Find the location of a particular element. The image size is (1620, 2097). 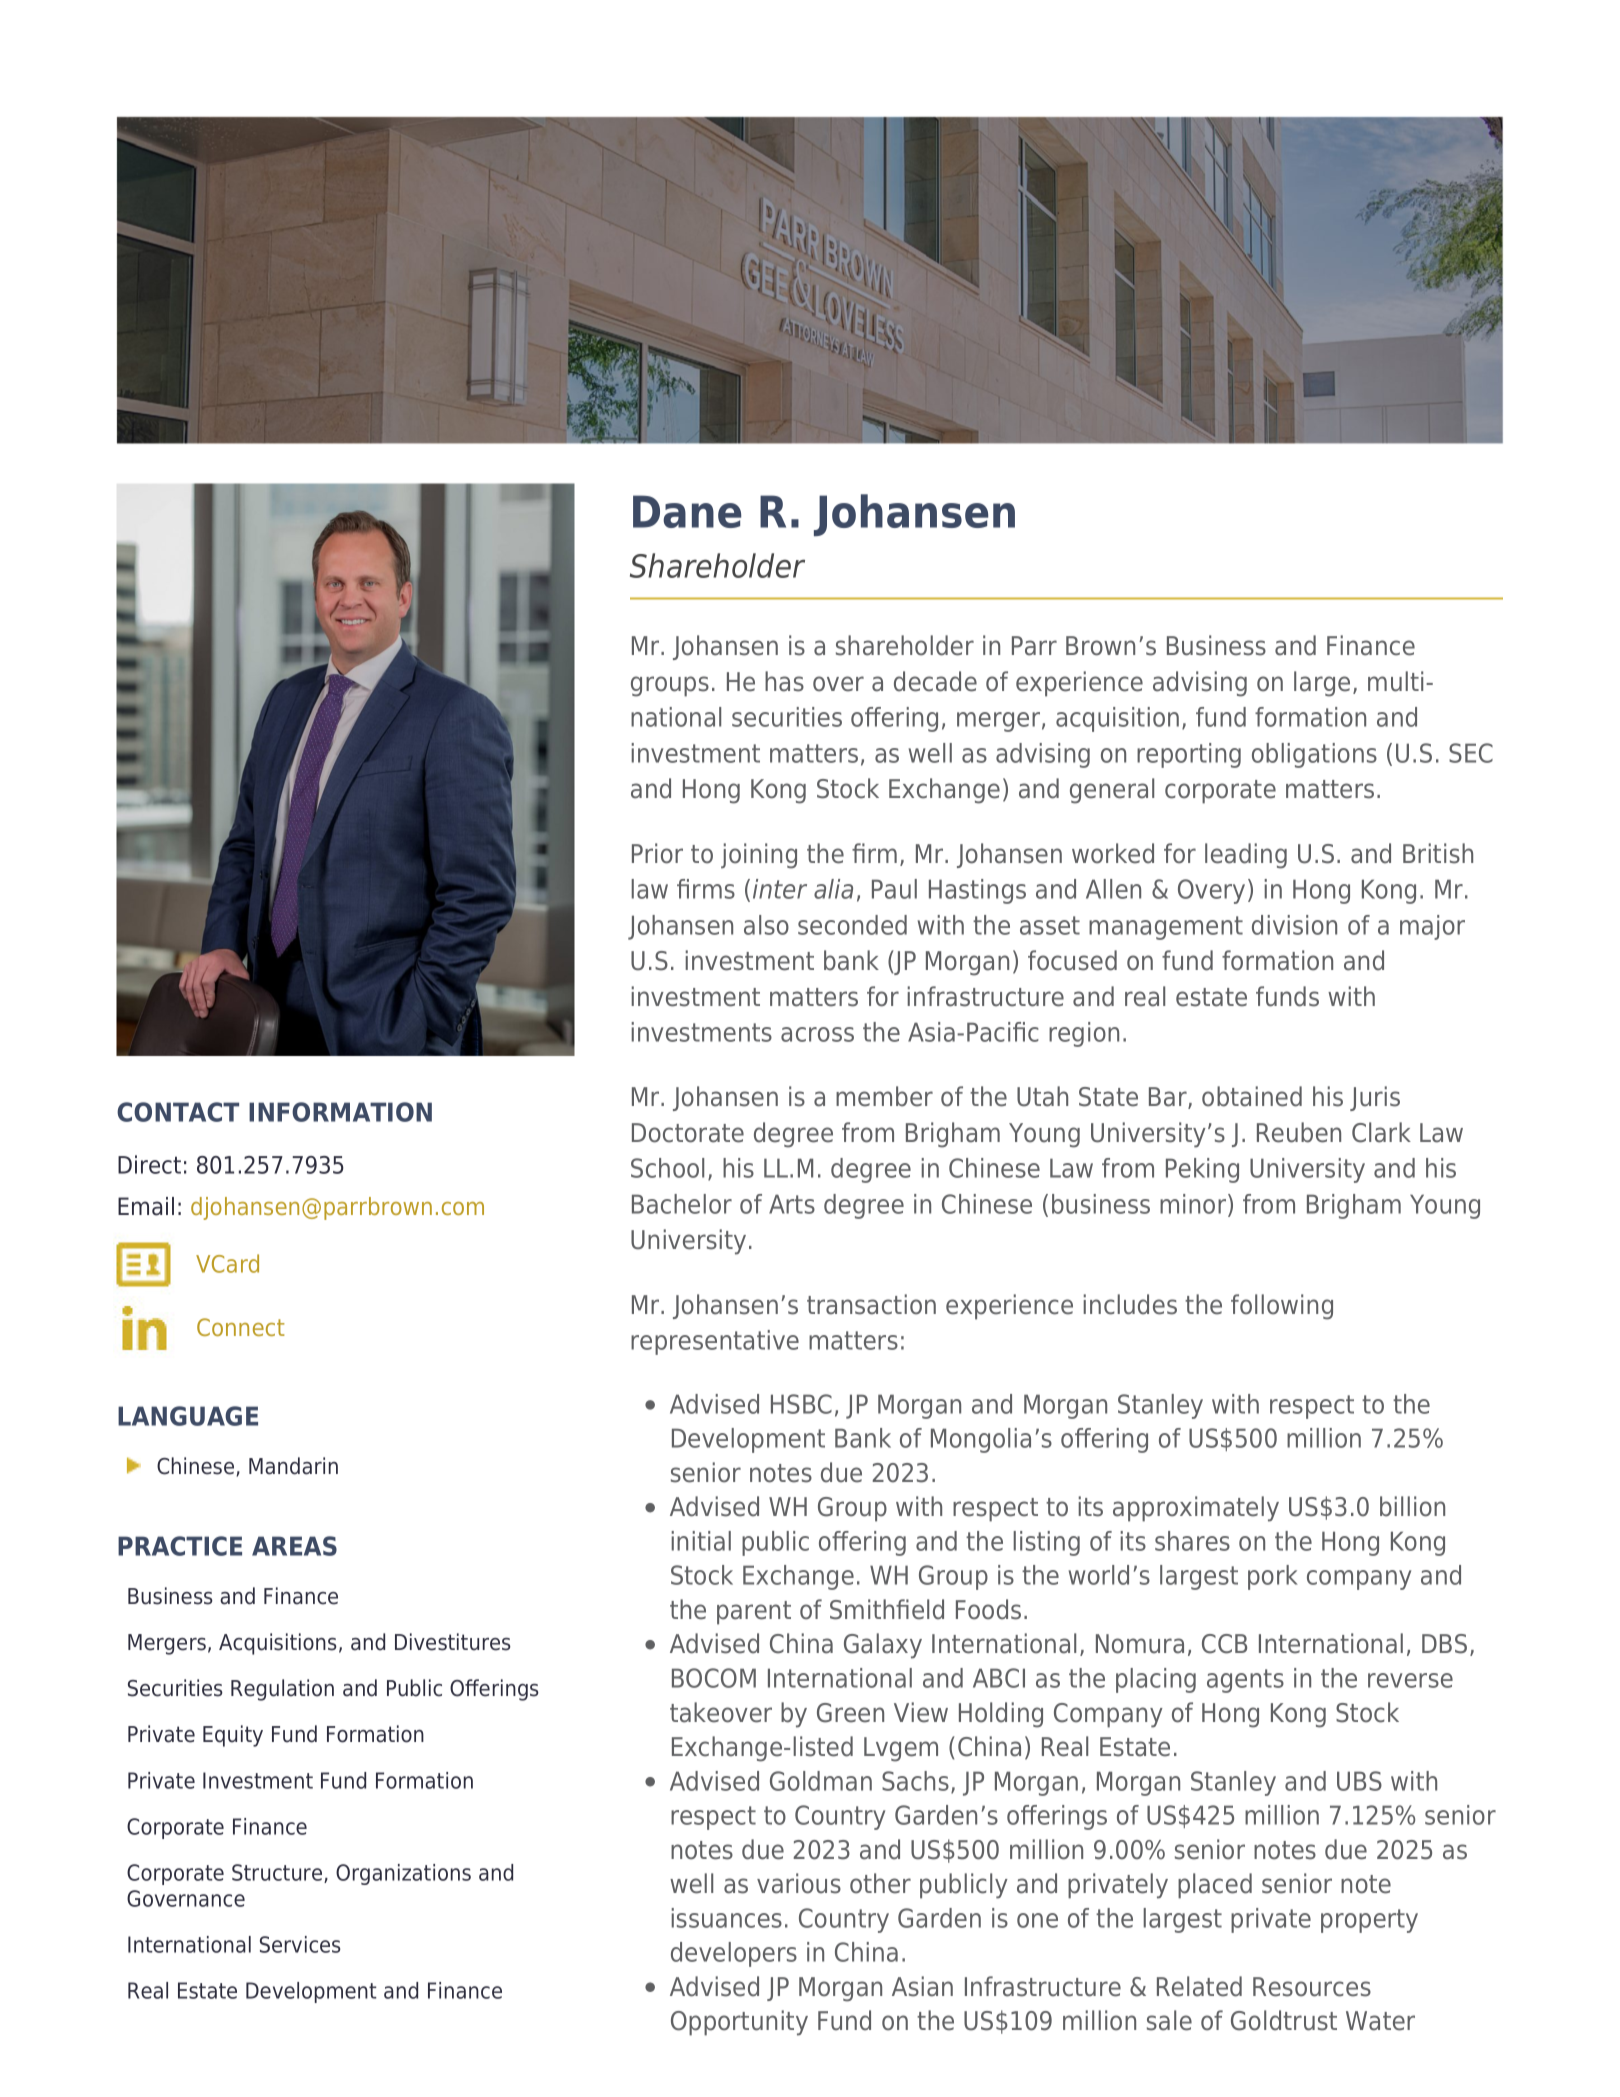

Services is located at coordinates (300, 1944).
